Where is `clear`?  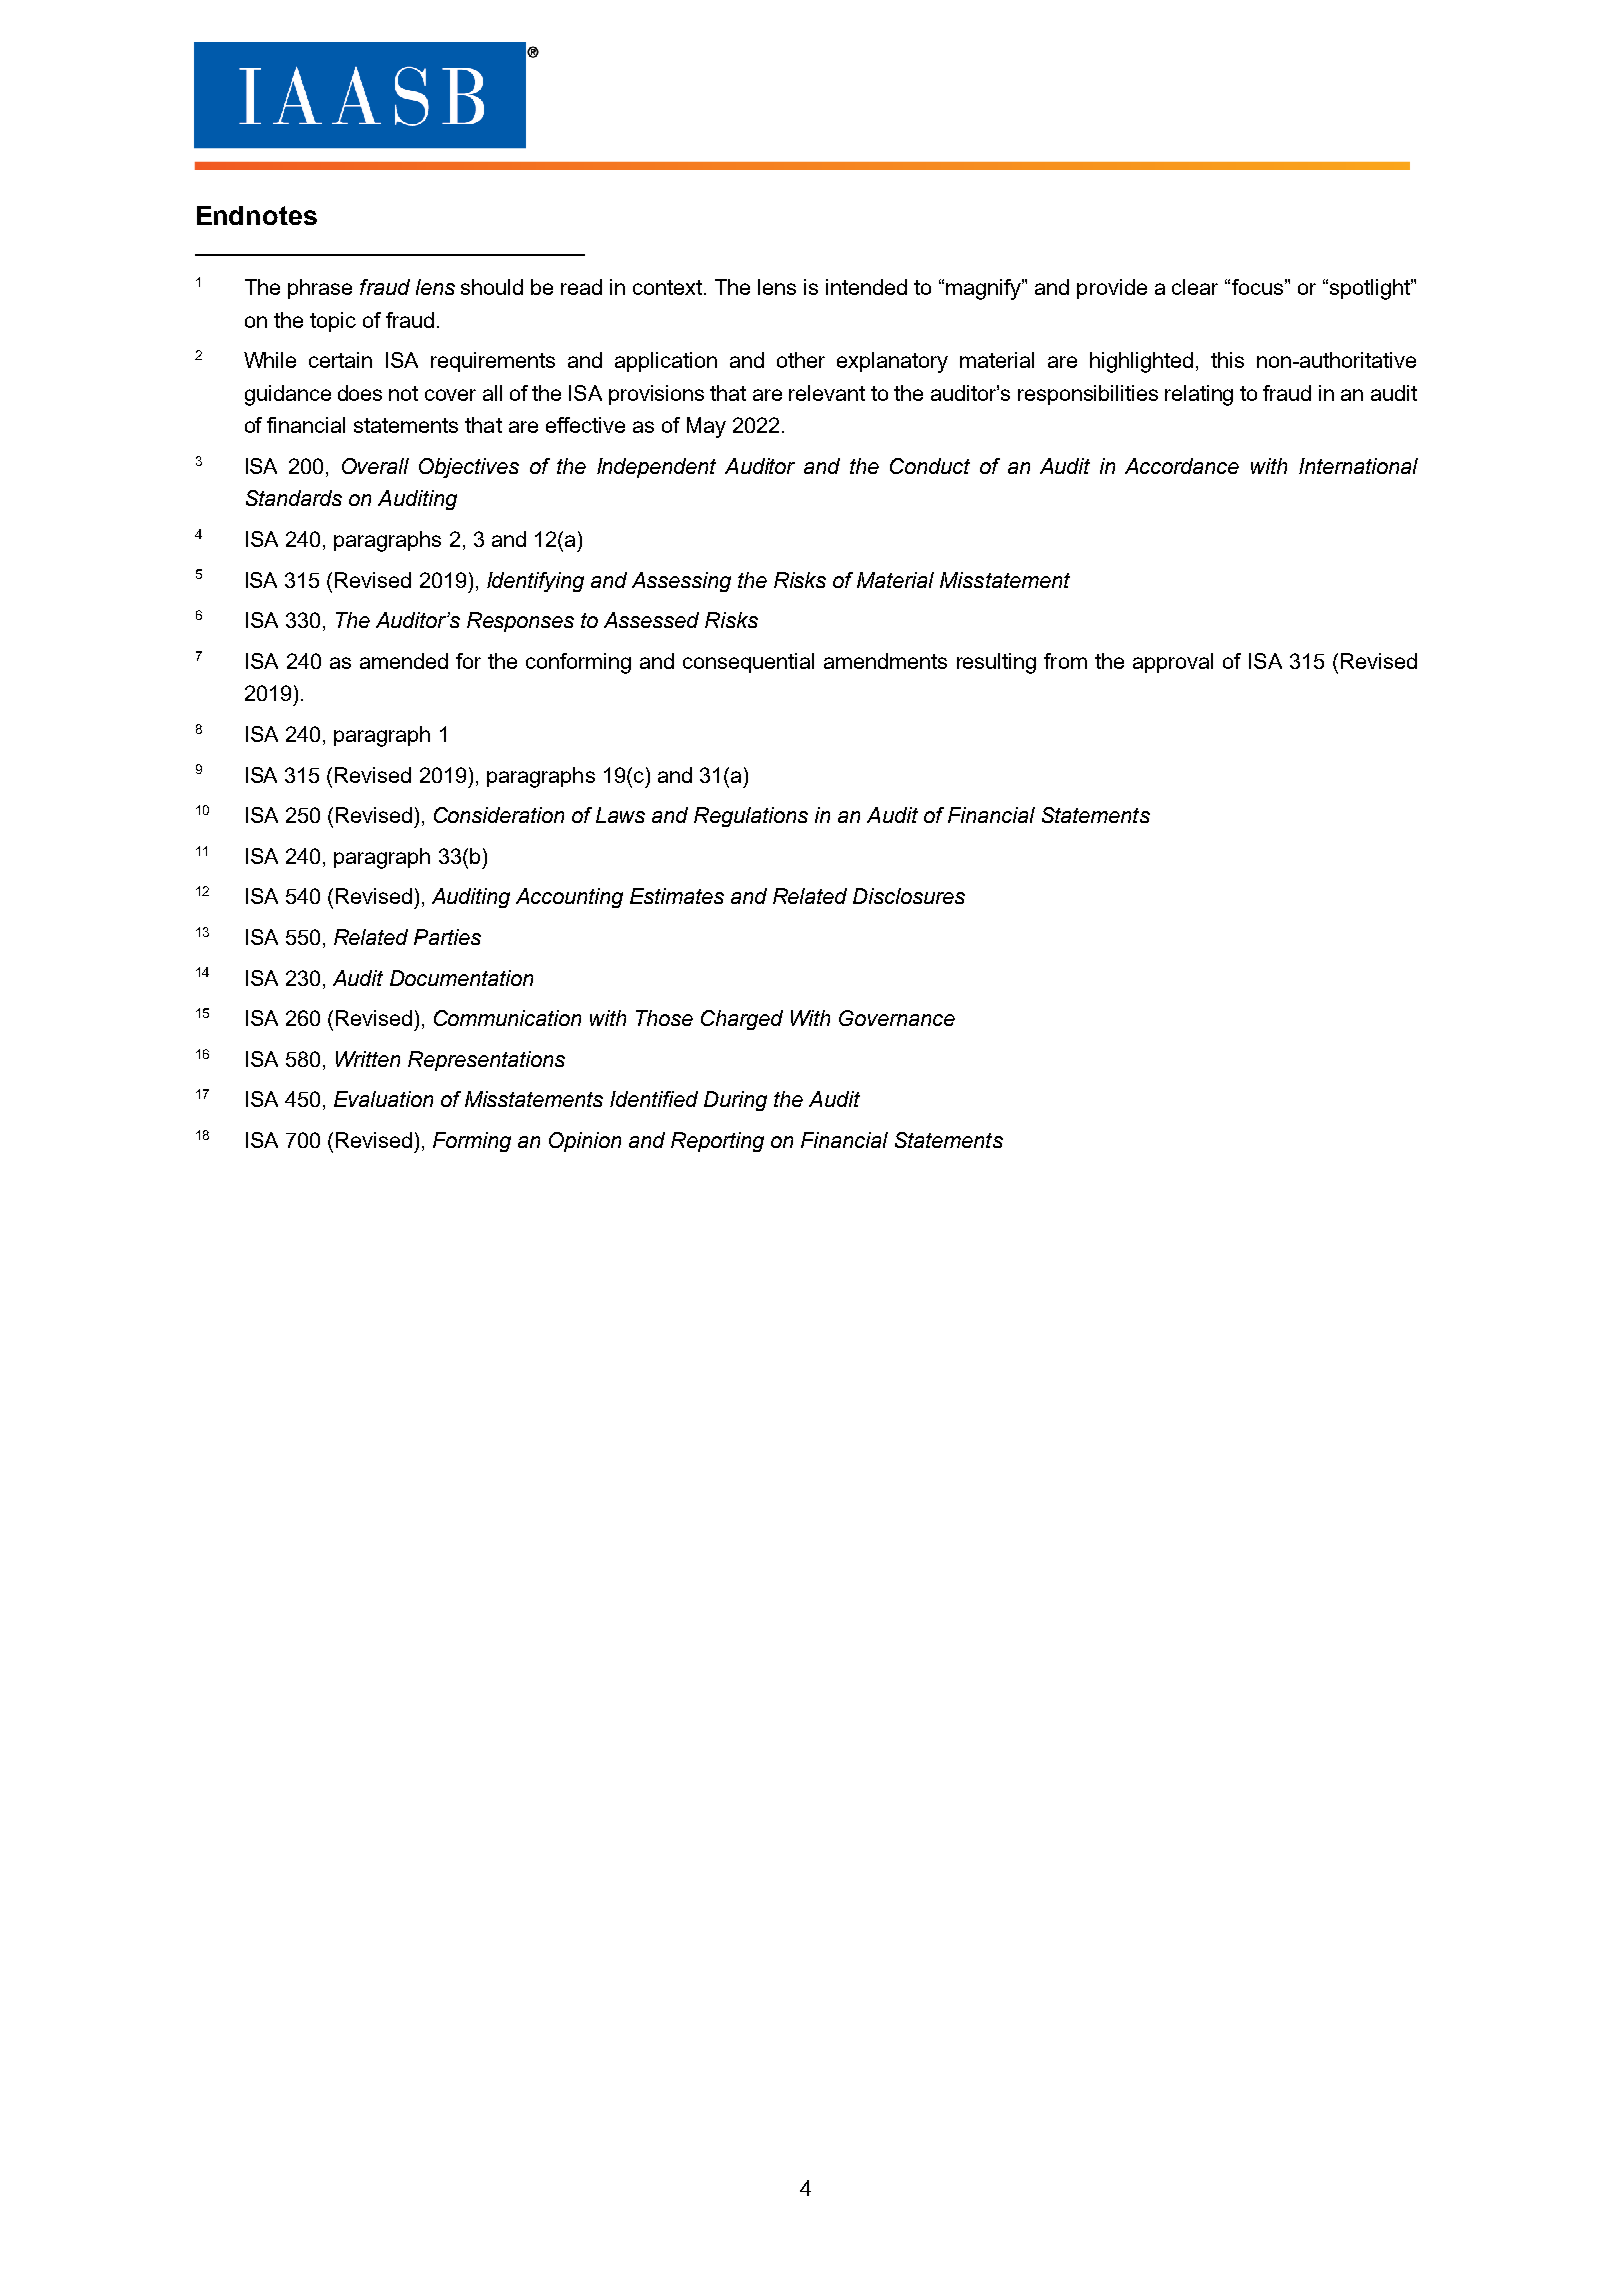
clear is located at coordinates (1195, 287).
